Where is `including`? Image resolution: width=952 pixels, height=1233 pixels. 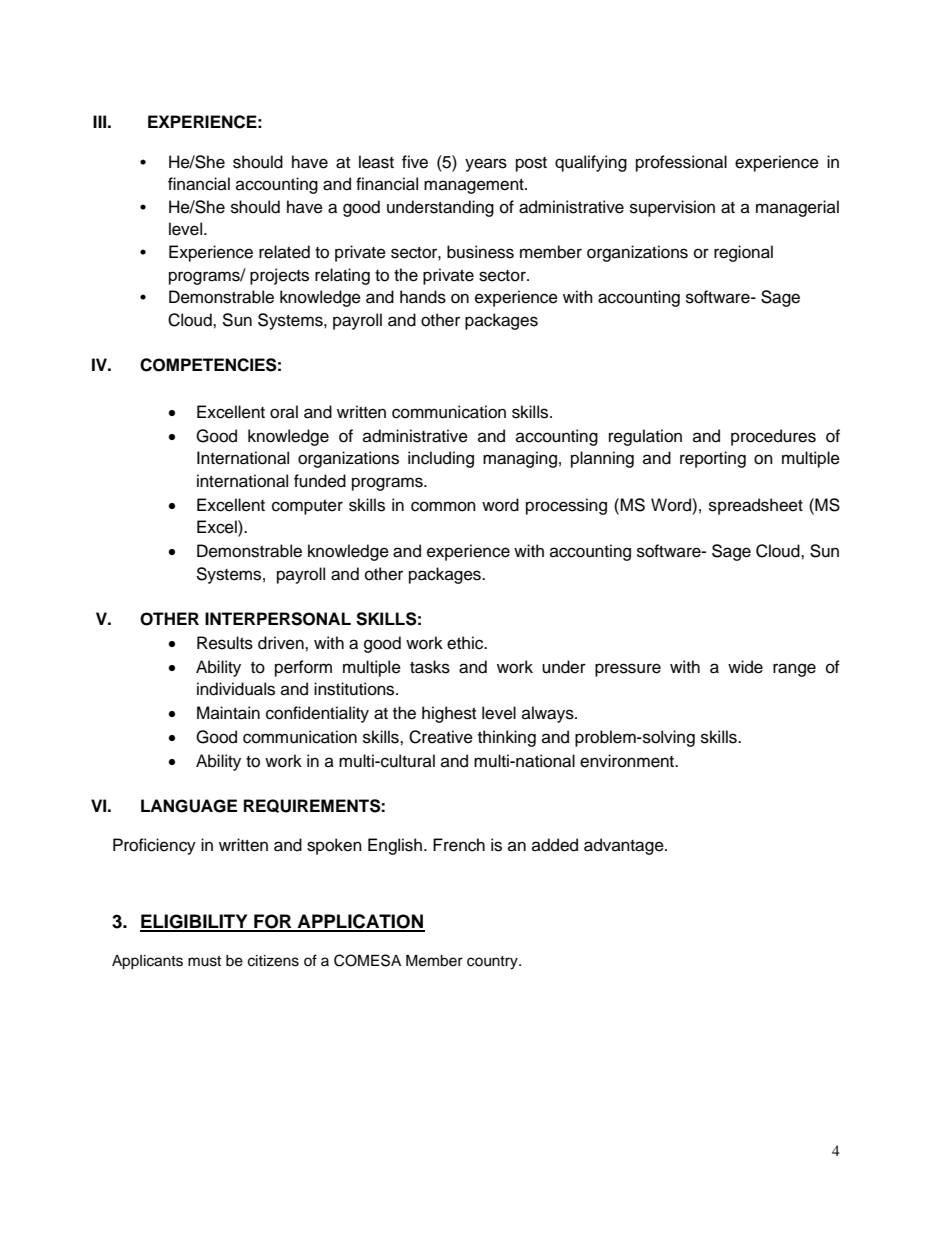 including is located at coordinates (441, 459).
